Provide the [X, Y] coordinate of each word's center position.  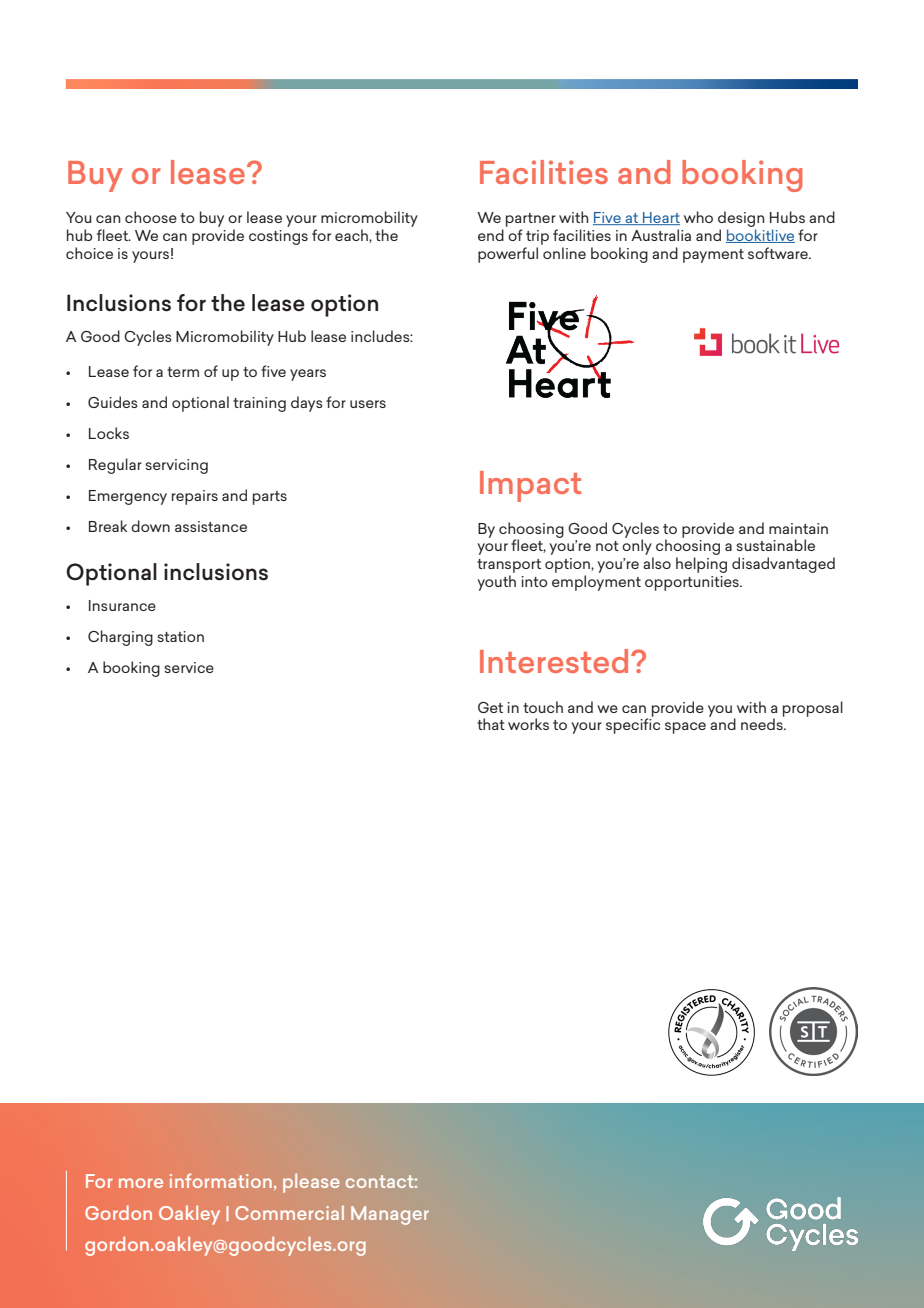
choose [151, 217]
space [685, 728]
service [189, 667]
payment [713, 256]
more [141, 1183]
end [491, 235]
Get [490, 707]
